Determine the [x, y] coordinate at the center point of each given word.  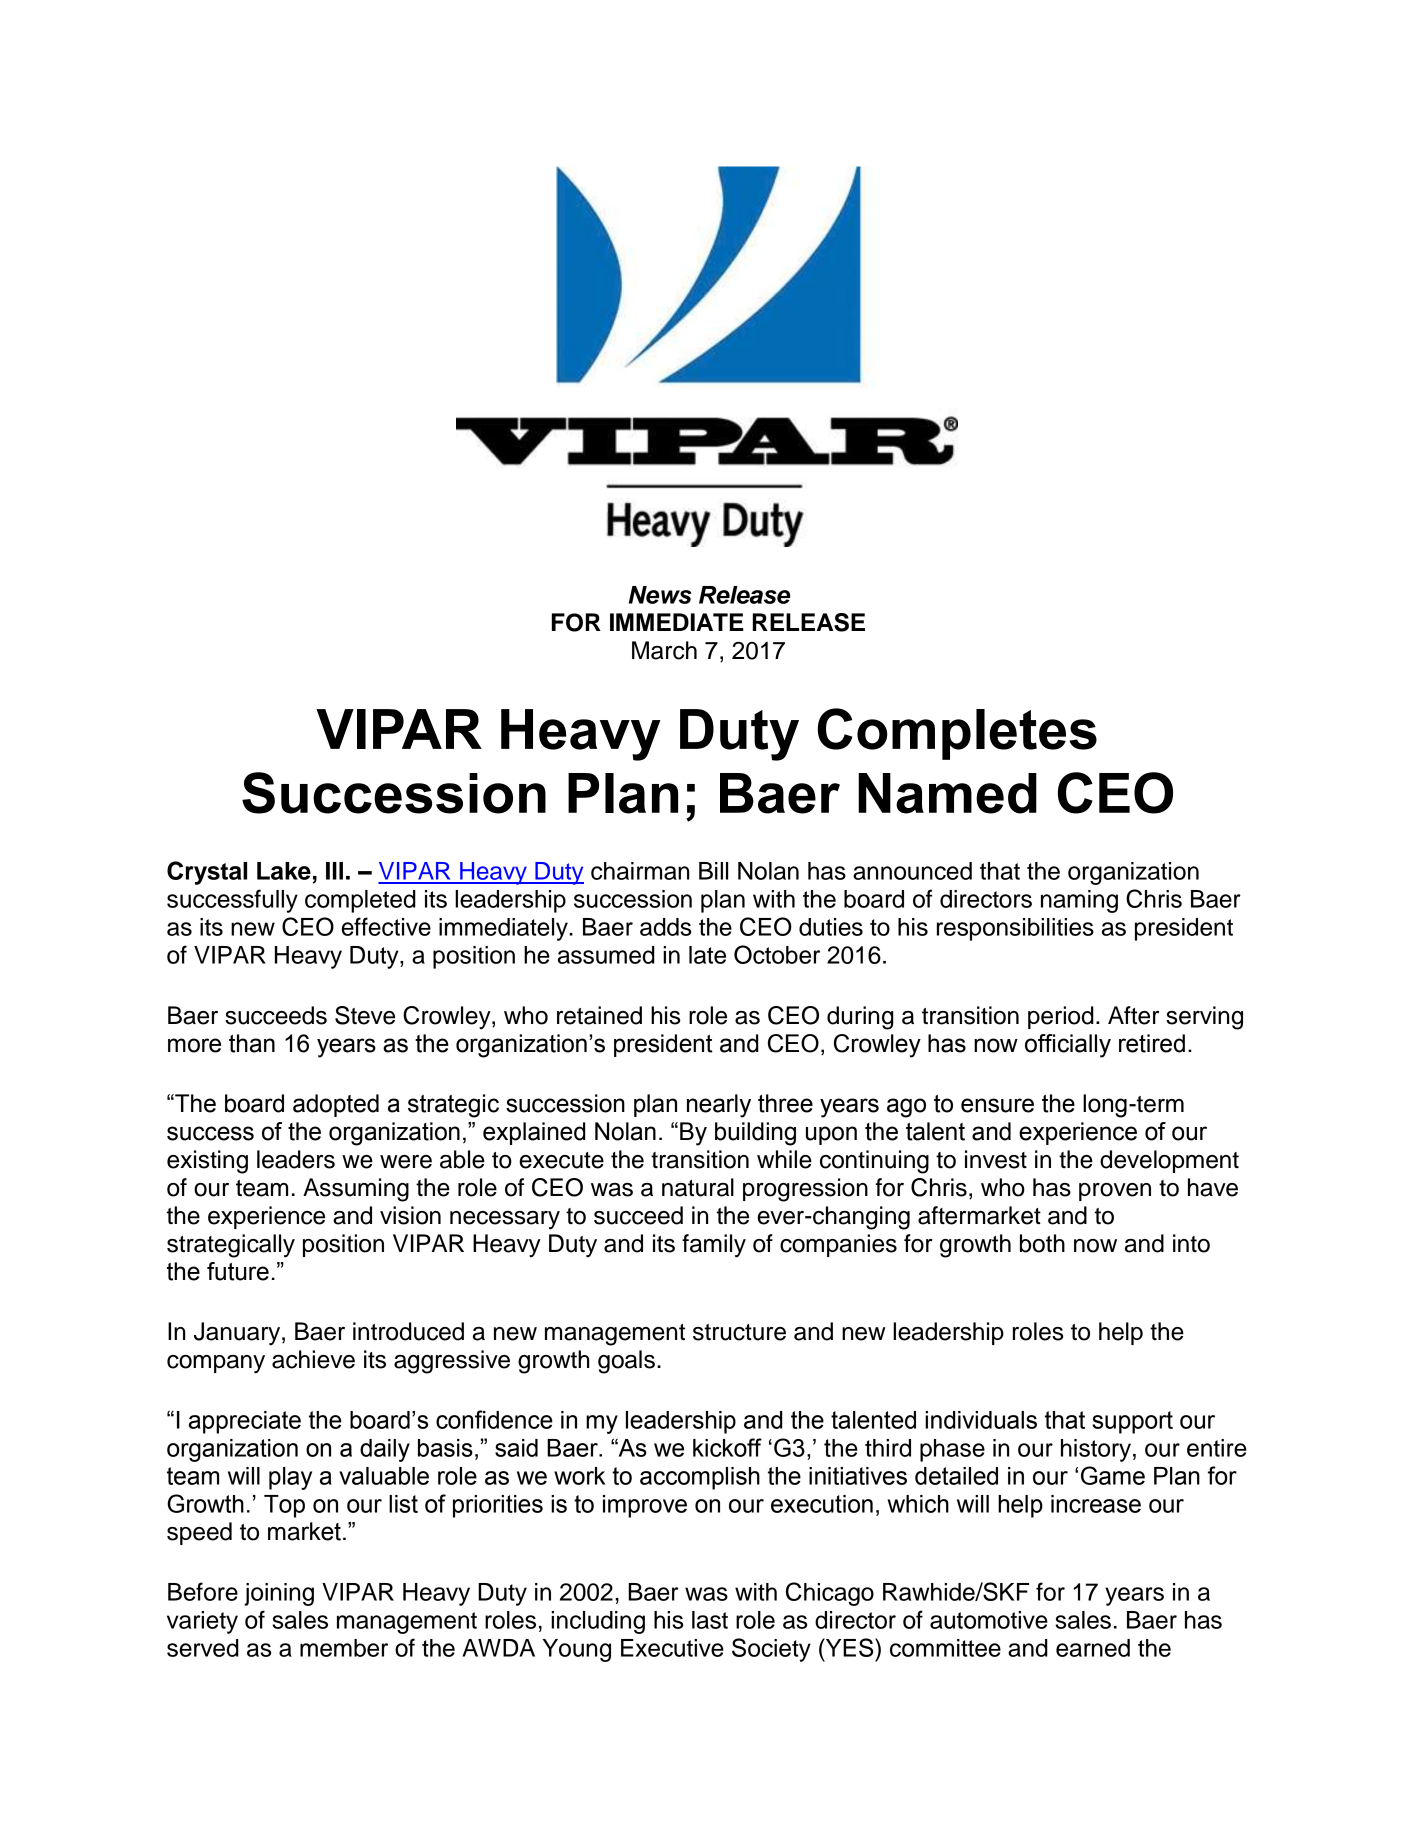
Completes [957, 734]
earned [1093, 1648]
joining [279, 1594]
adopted [336, 1105]
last [710, 1620]
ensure [997, 1105]
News [660, 595]
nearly [719, 1106]
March [664, 650]
